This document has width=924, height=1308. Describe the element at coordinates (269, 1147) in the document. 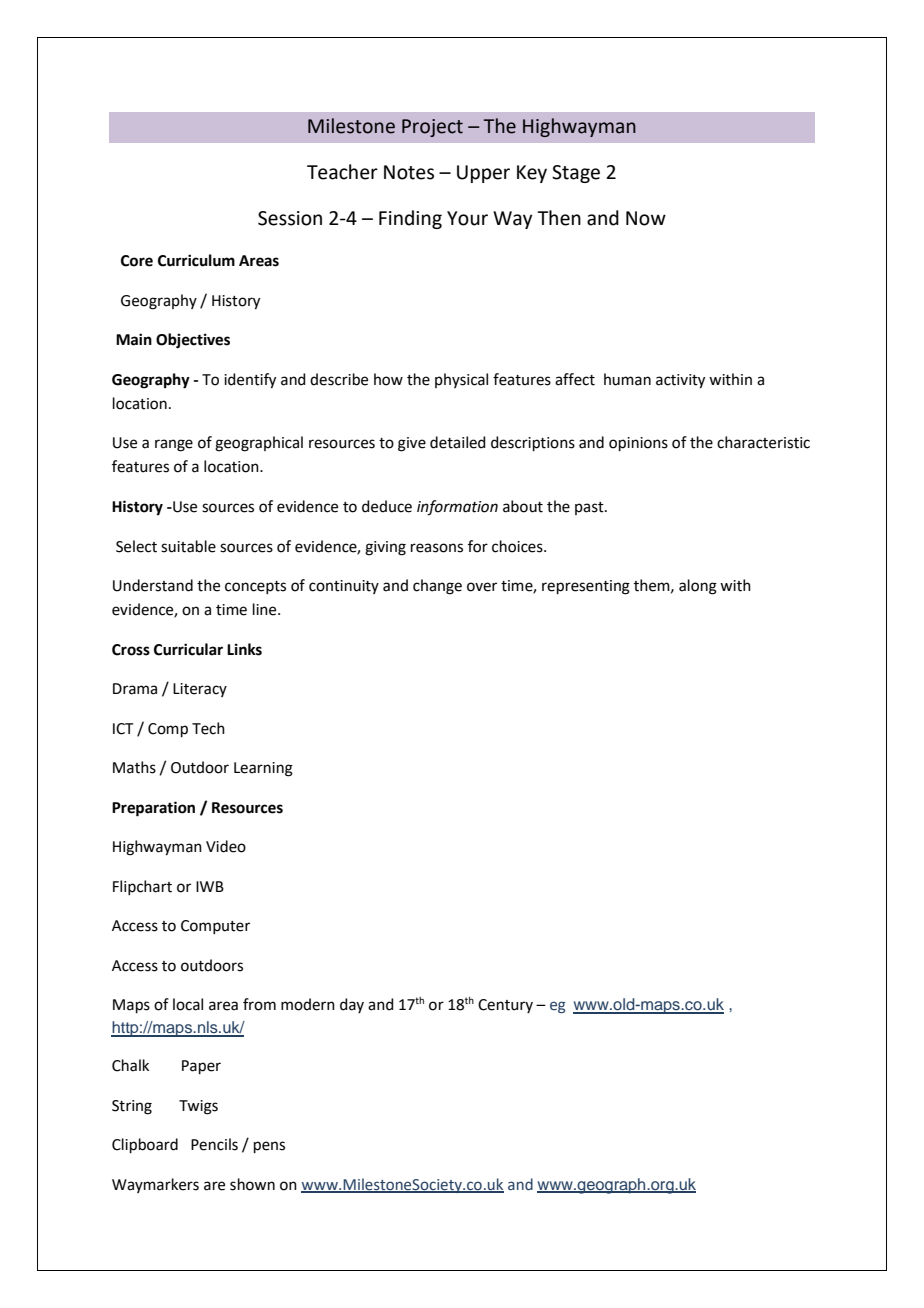

I see `pens` at that location.
